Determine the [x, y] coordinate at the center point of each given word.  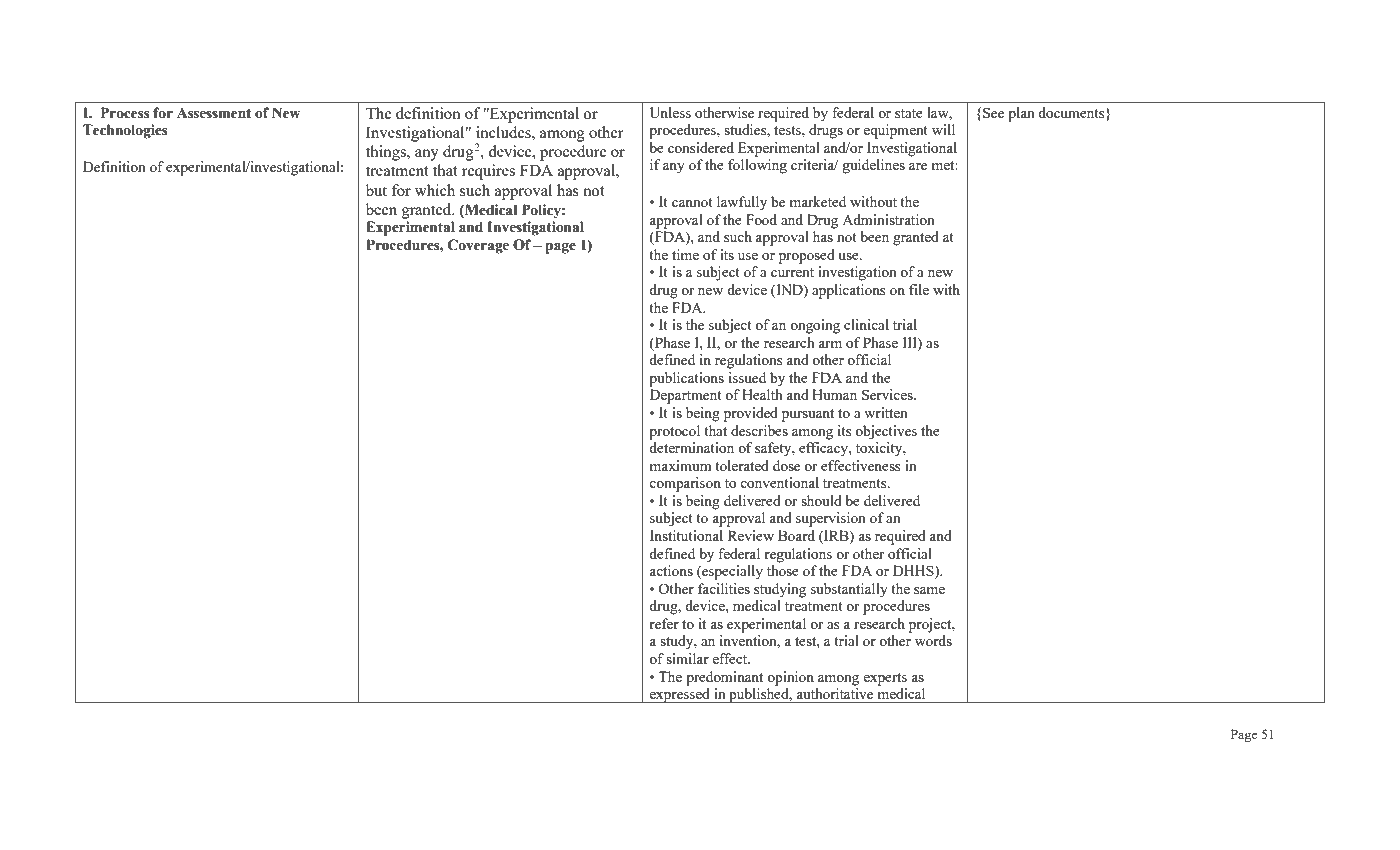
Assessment [214, 113]
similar [687, 658]
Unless [670, 112]
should [821, 500]
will [943, 129]
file [919, 289]
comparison [685, 484]
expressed [680, 695]
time [685, 254]
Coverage [478, 246]
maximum [681, 465]
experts [885, 679]
